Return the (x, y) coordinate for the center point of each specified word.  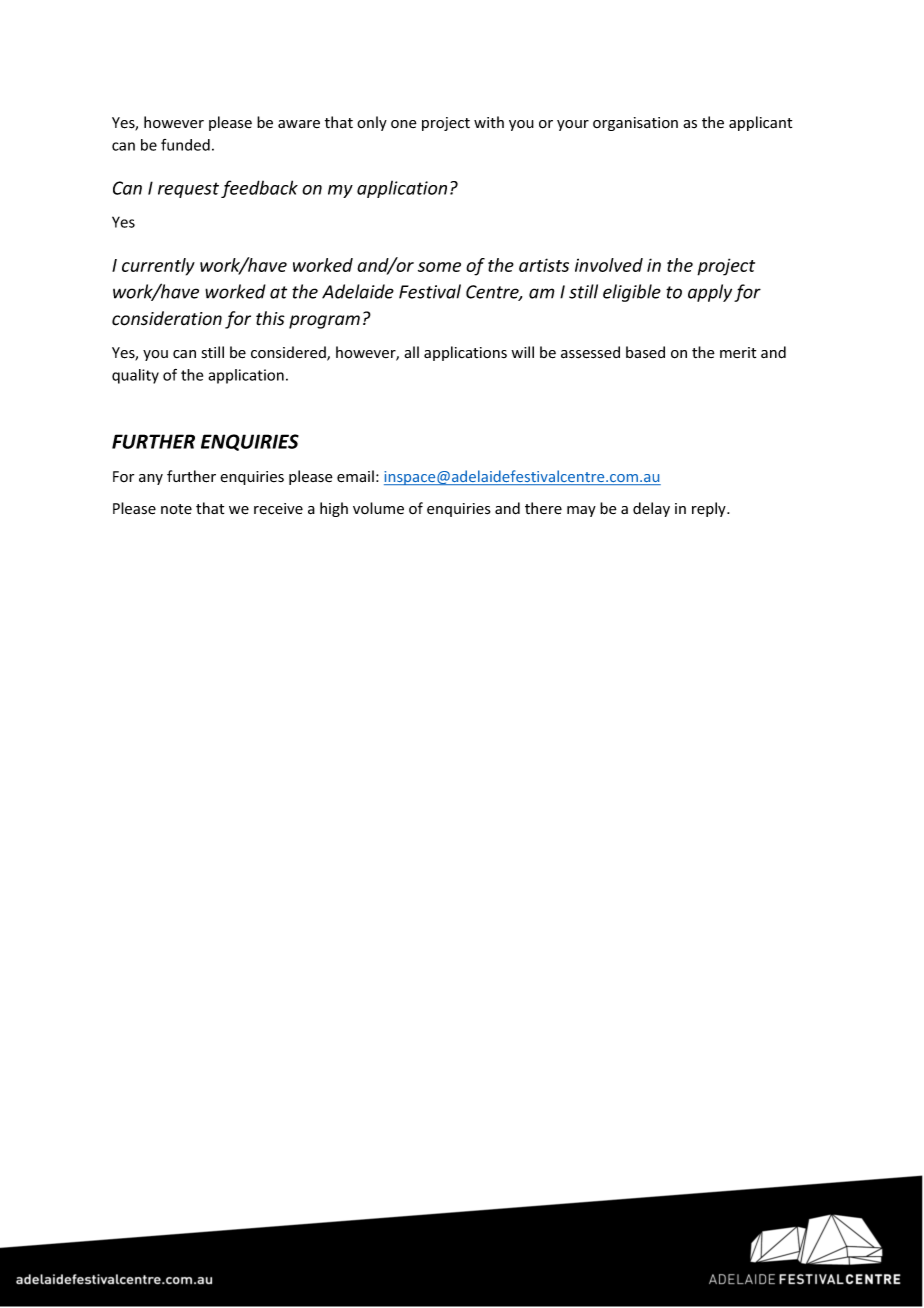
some (439, 267)
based (645, 352)
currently (158, 267)
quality (135, 376)
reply (710, 509)
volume (378, 508)
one (404, 124)
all (411, 352)
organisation (635, 124)
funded (185, 145)
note (176, 509)
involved (609, 265)
